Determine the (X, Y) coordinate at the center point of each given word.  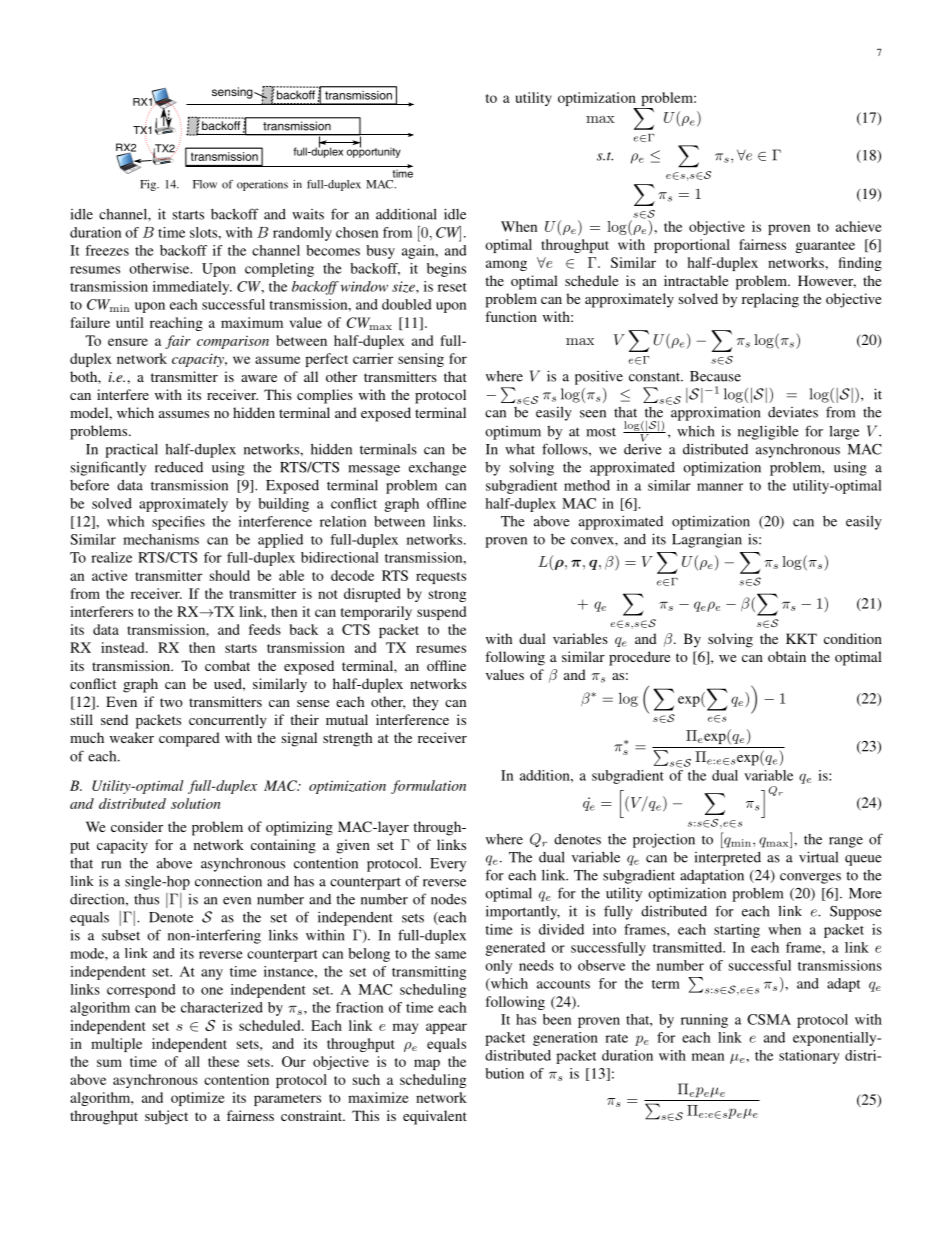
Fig (149, 185)
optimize (198, 1099)
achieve (859, 226)
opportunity (374, 151)
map (427, 1064)
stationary (809, 1057)
